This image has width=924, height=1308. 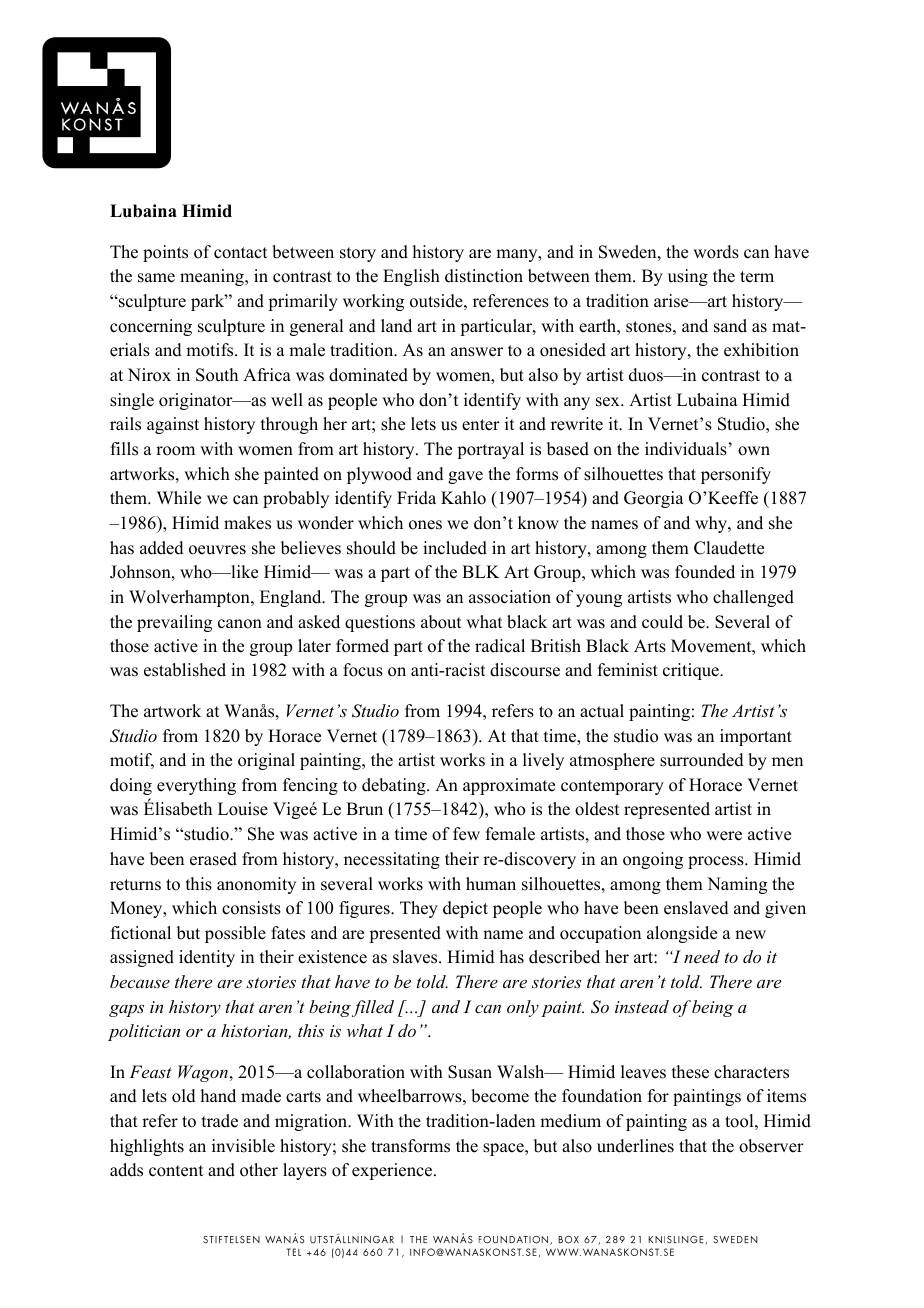 I want to click on observer, so click(x=771, y=1146).
